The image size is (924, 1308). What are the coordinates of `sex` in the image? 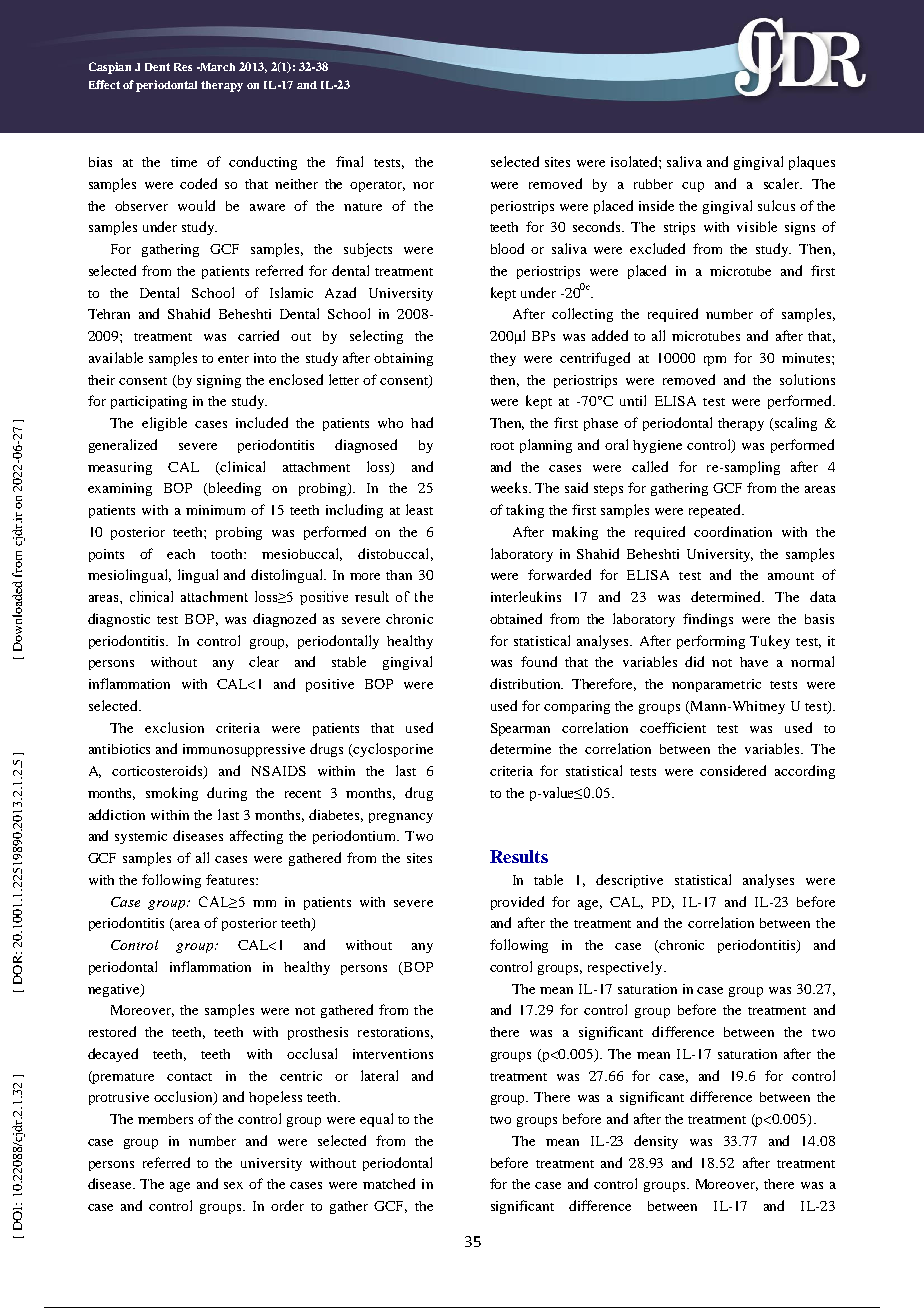 It's located at (233, 1185).
